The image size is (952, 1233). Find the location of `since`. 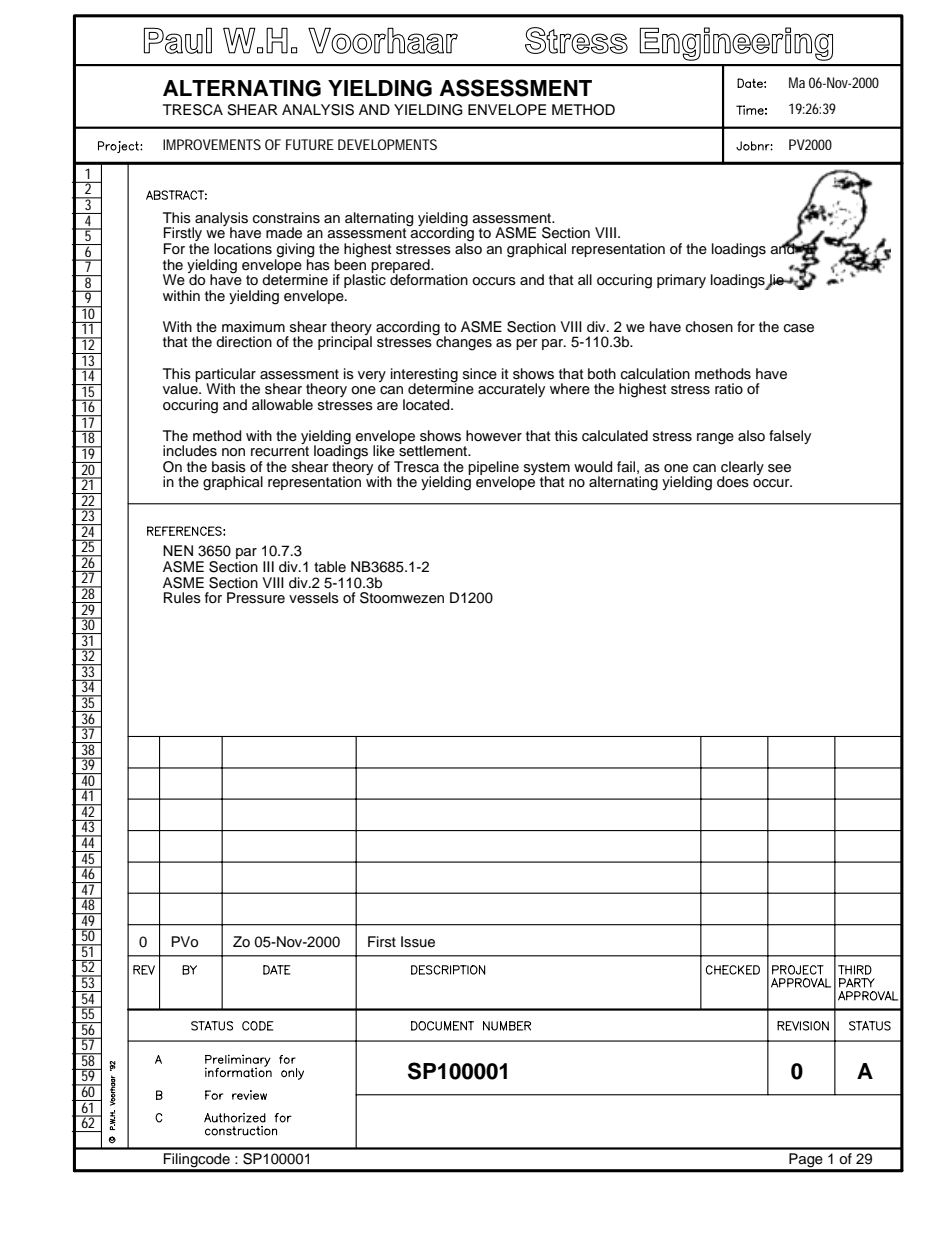

since is located at coordinates (480, 374).
